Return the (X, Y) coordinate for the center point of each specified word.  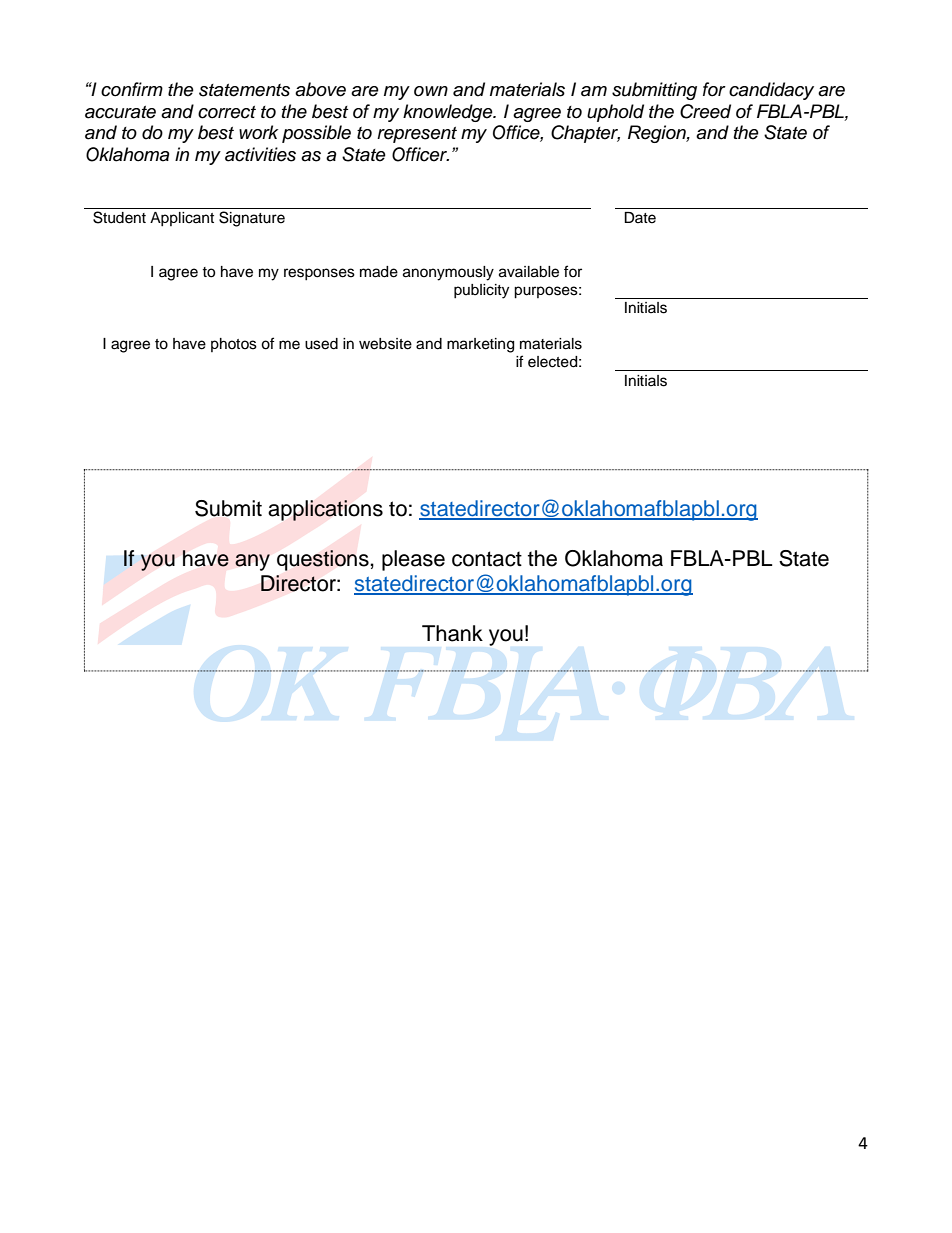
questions (324, 560)
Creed (705, 111)
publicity (481, 291)
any (252, 562)
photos (234, 345)
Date (640, 218)
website (385, 344)
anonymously (448, 273)
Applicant (182, 219)
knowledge (449, 113)
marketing (480, 345)
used (321, 344)
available (529, 272)
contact (487, 559)
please (413, 560)
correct (227, 112)
